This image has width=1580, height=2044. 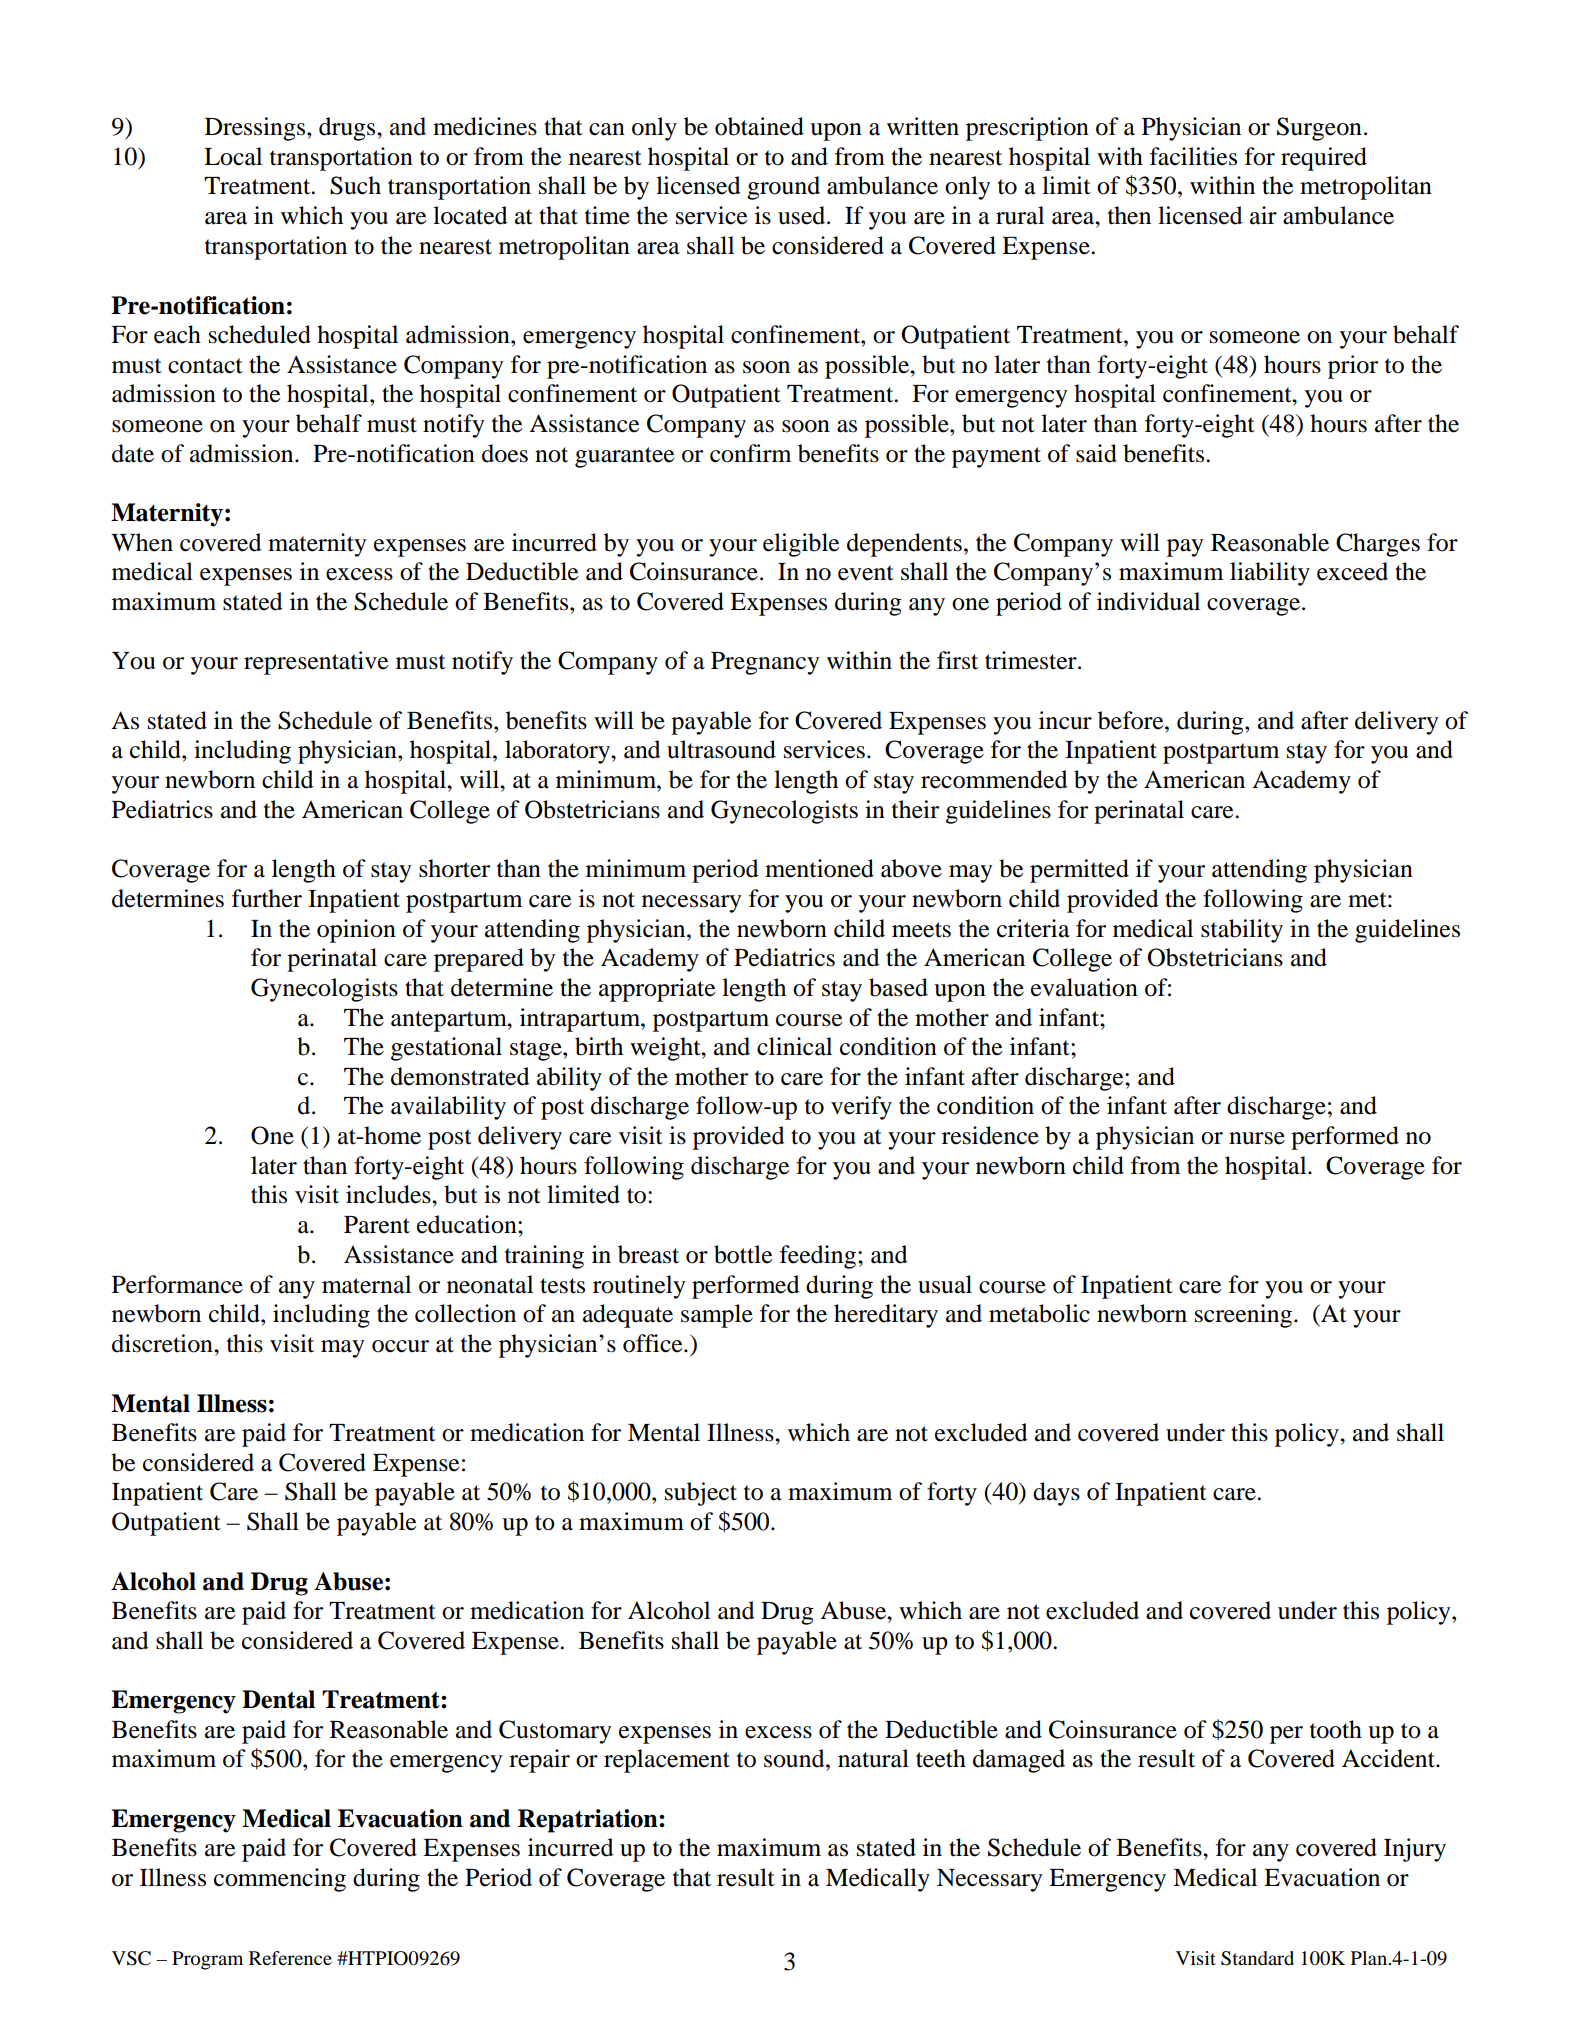 What do you see at coordinates (1257, 1958) in the image?
I see `Standard` at bounding box center [1257, 1958].
